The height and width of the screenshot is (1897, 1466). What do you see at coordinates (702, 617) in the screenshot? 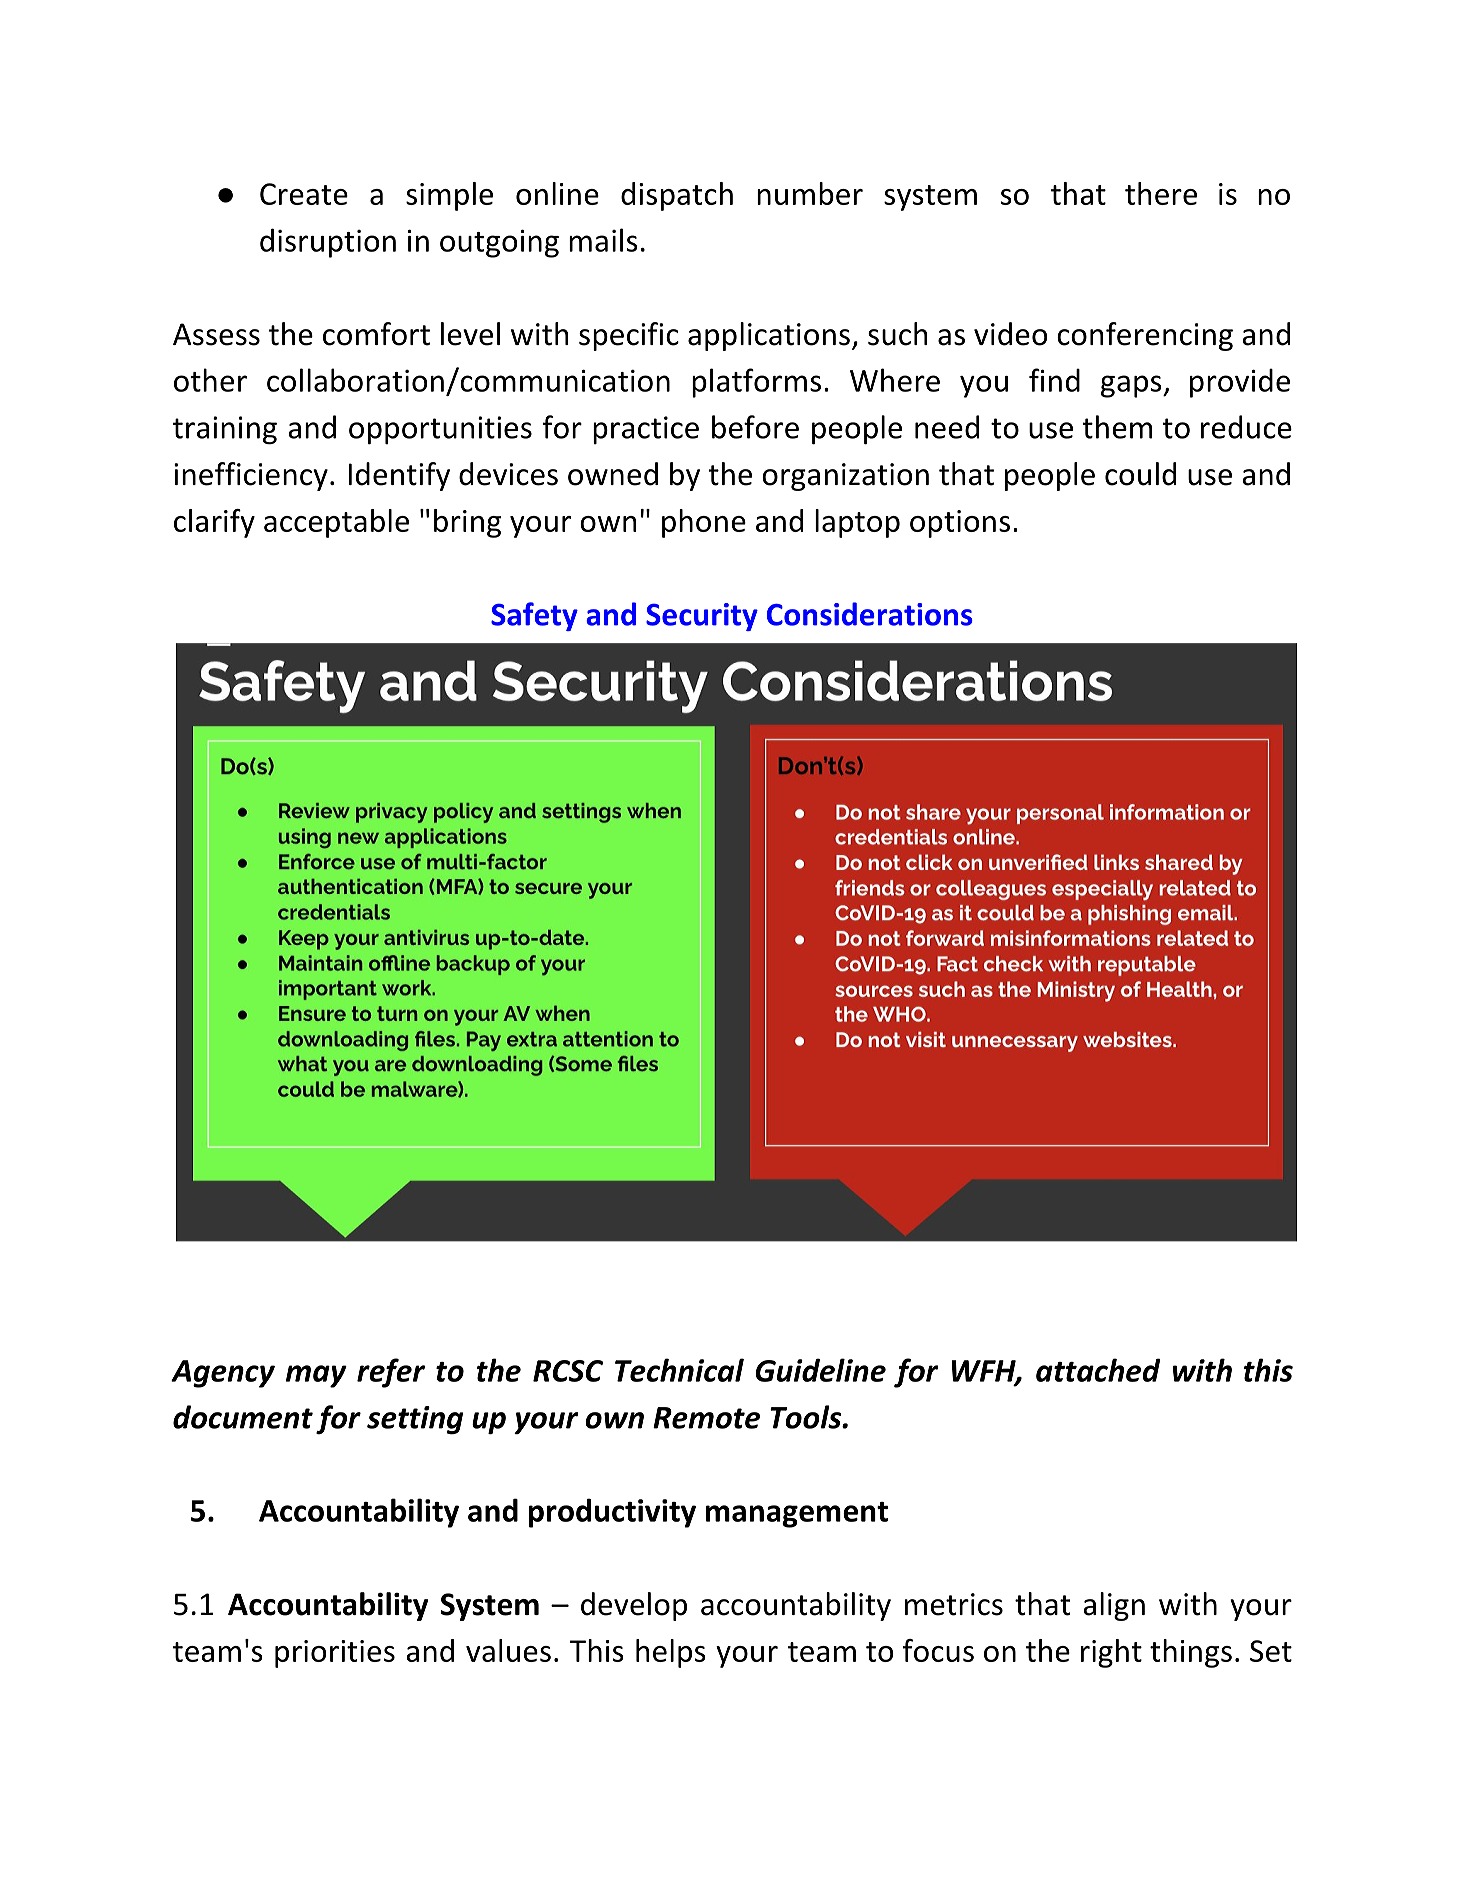
I see `Security` at bounding box center [702, 617].
